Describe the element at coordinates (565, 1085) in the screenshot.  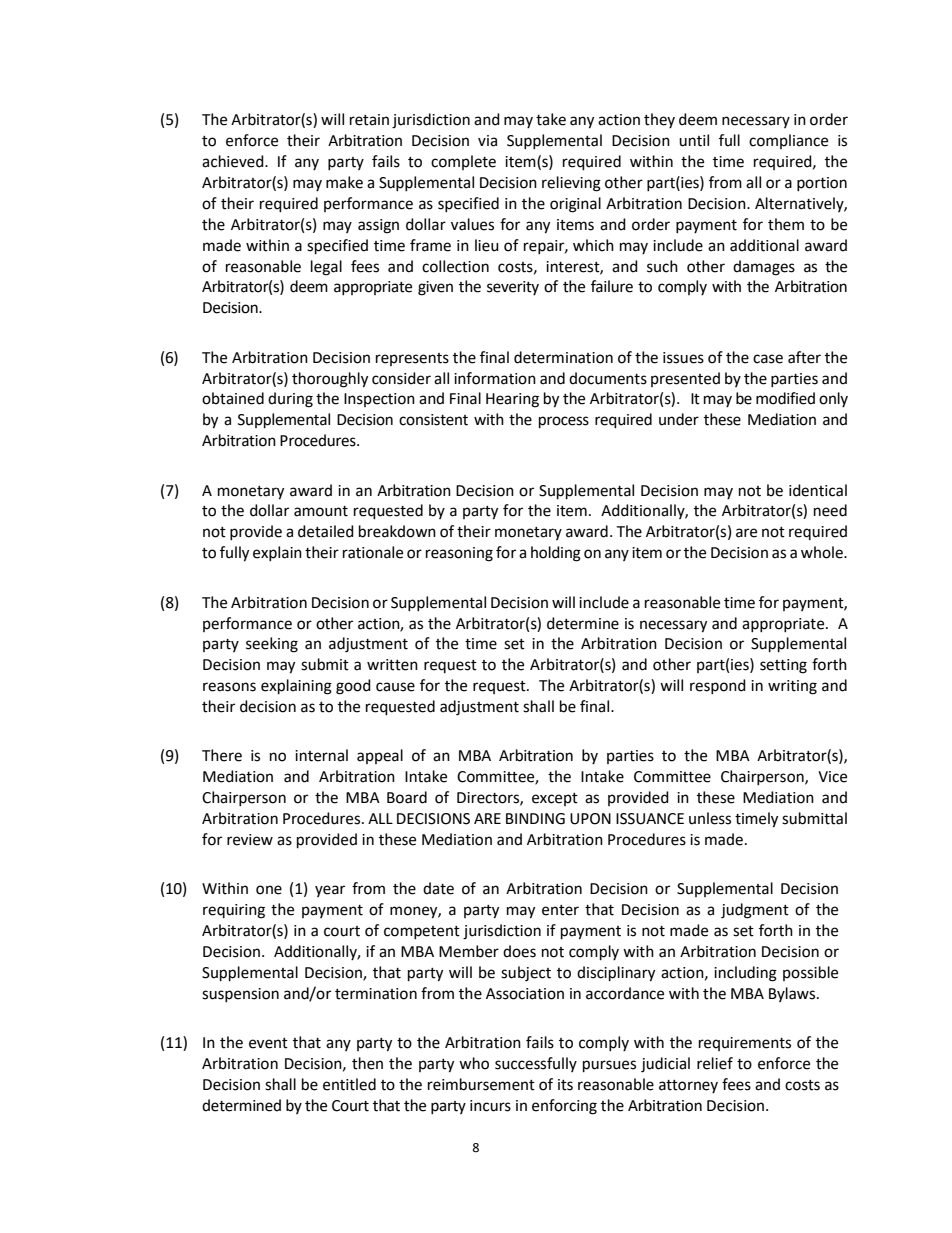
I see `its` at that location.
